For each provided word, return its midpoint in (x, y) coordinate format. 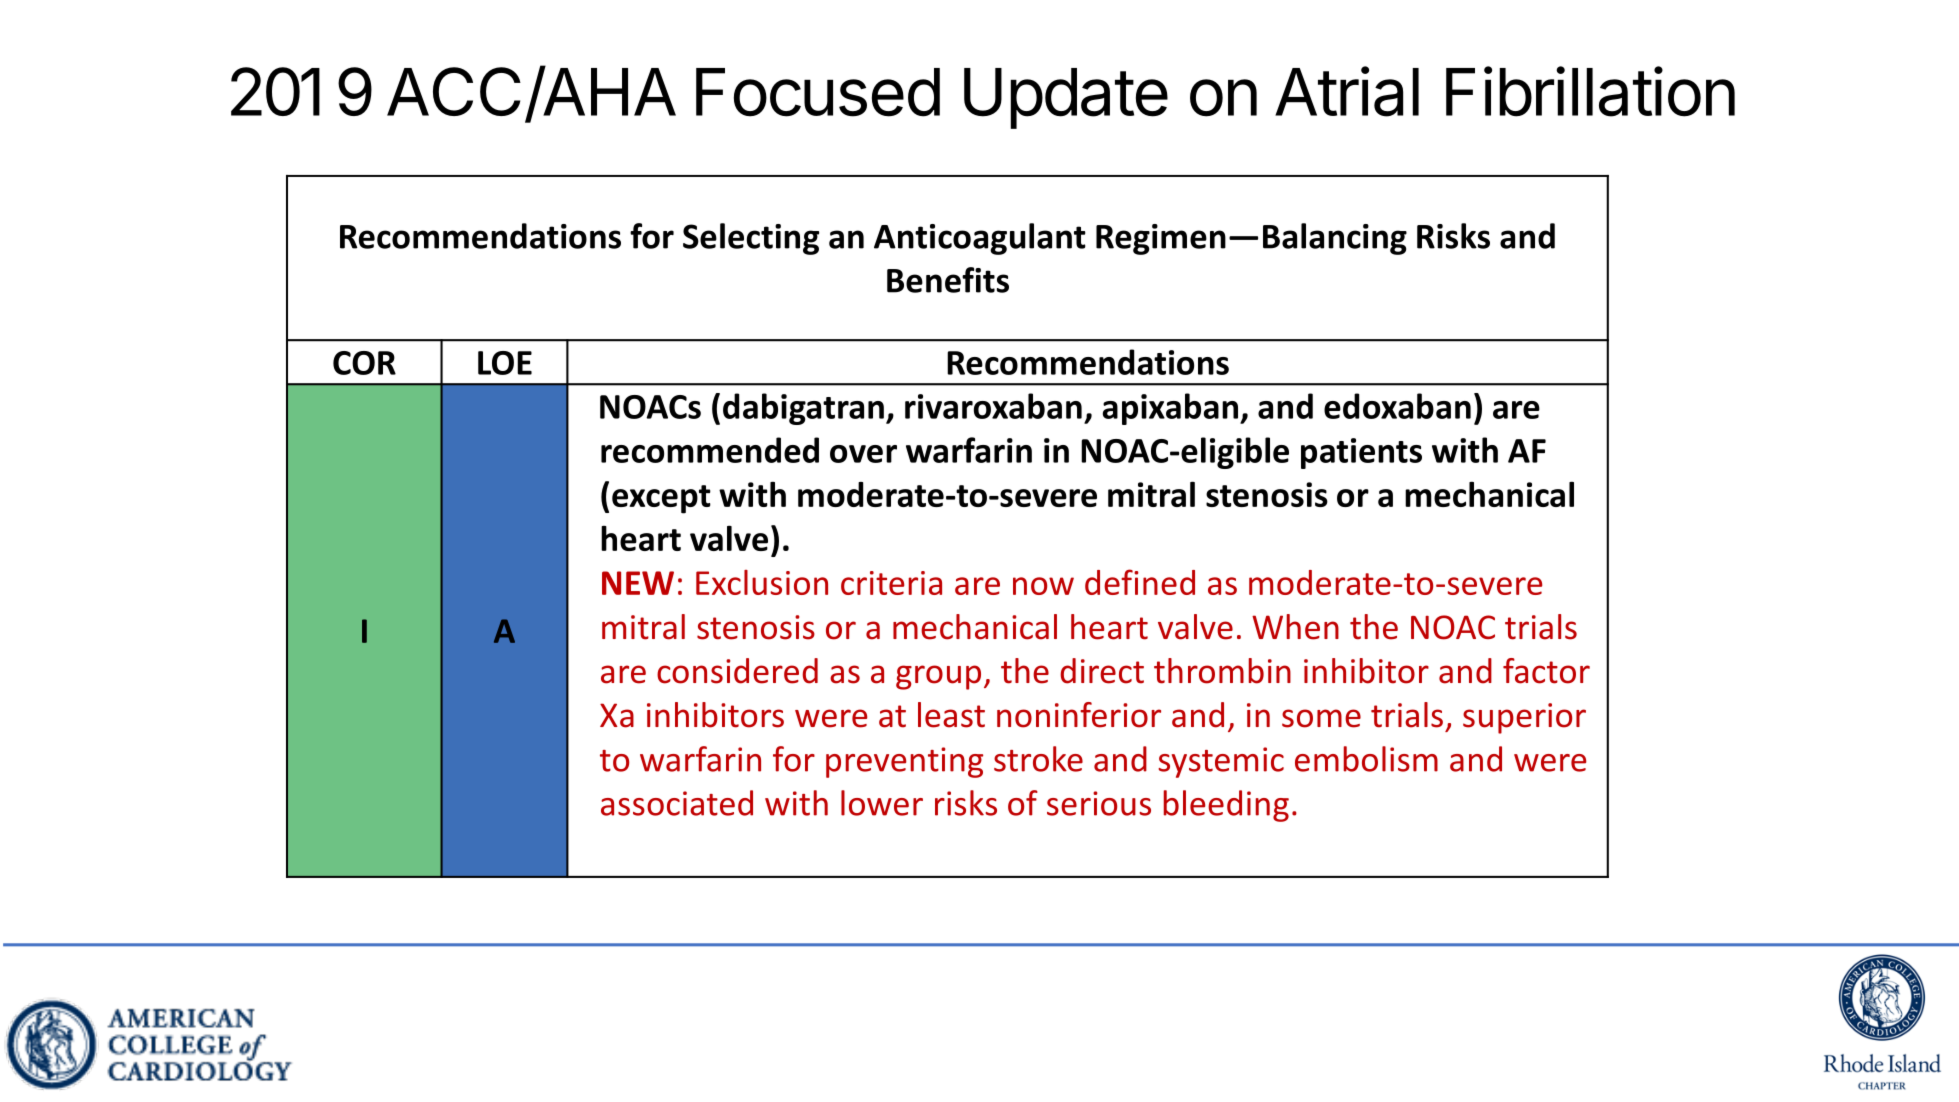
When (1295, 627)
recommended (710, 450)
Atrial (1347, 91)
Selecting (751, 239)
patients (1361, 453)
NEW (638, 583)
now (1043, 586)
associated (677, 803)
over (863, 454)
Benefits (948, 280)
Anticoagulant (980, 239)
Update (1066, 98)
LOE (505, 363)
